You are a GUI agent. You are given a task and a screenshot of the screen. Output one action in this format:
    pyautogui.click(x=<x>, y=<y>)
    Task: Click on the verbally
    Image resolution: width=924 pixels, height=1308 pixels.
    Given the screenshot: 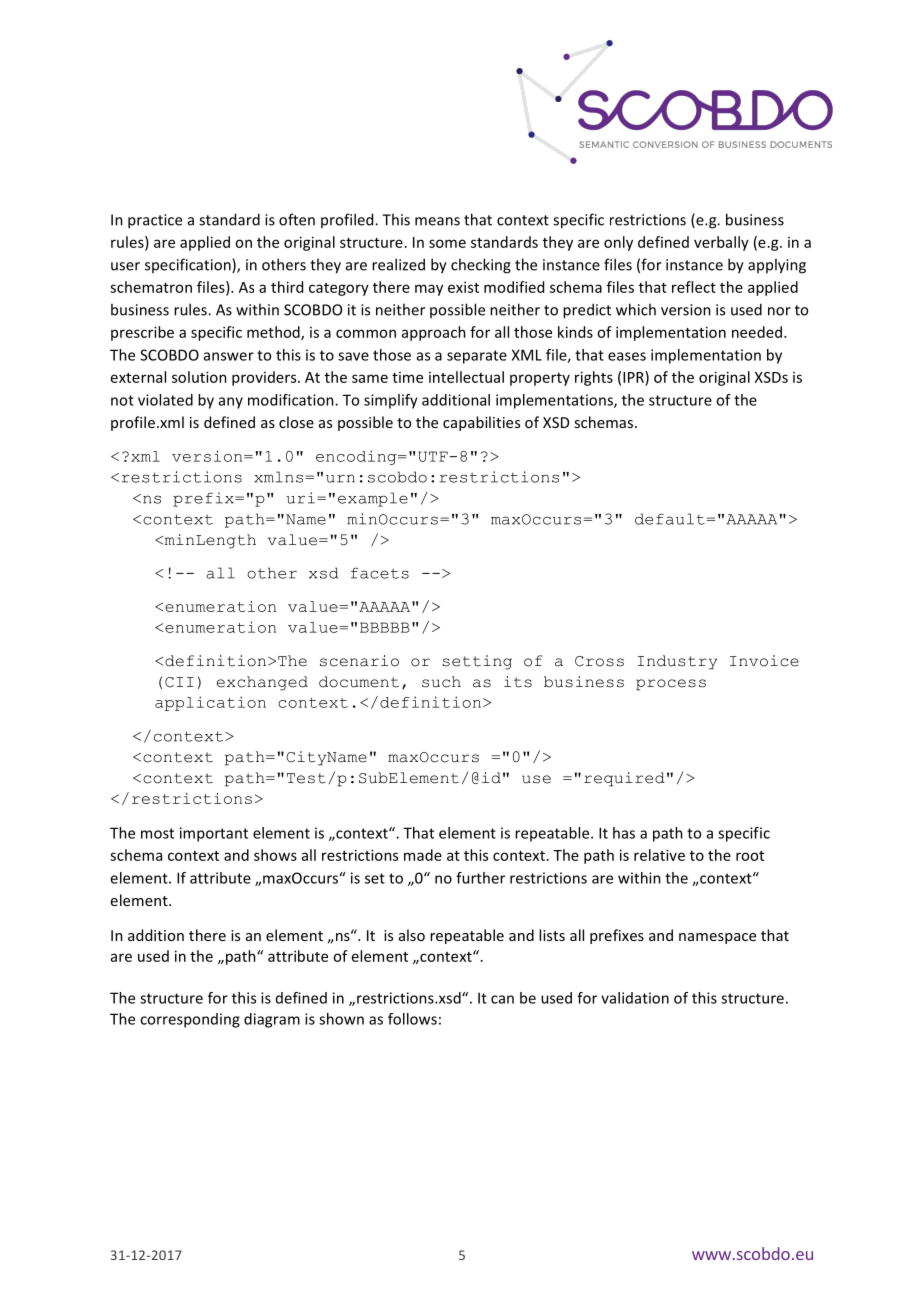 What is the action you would take?
    pyautogui.click(x=721, y=243)
